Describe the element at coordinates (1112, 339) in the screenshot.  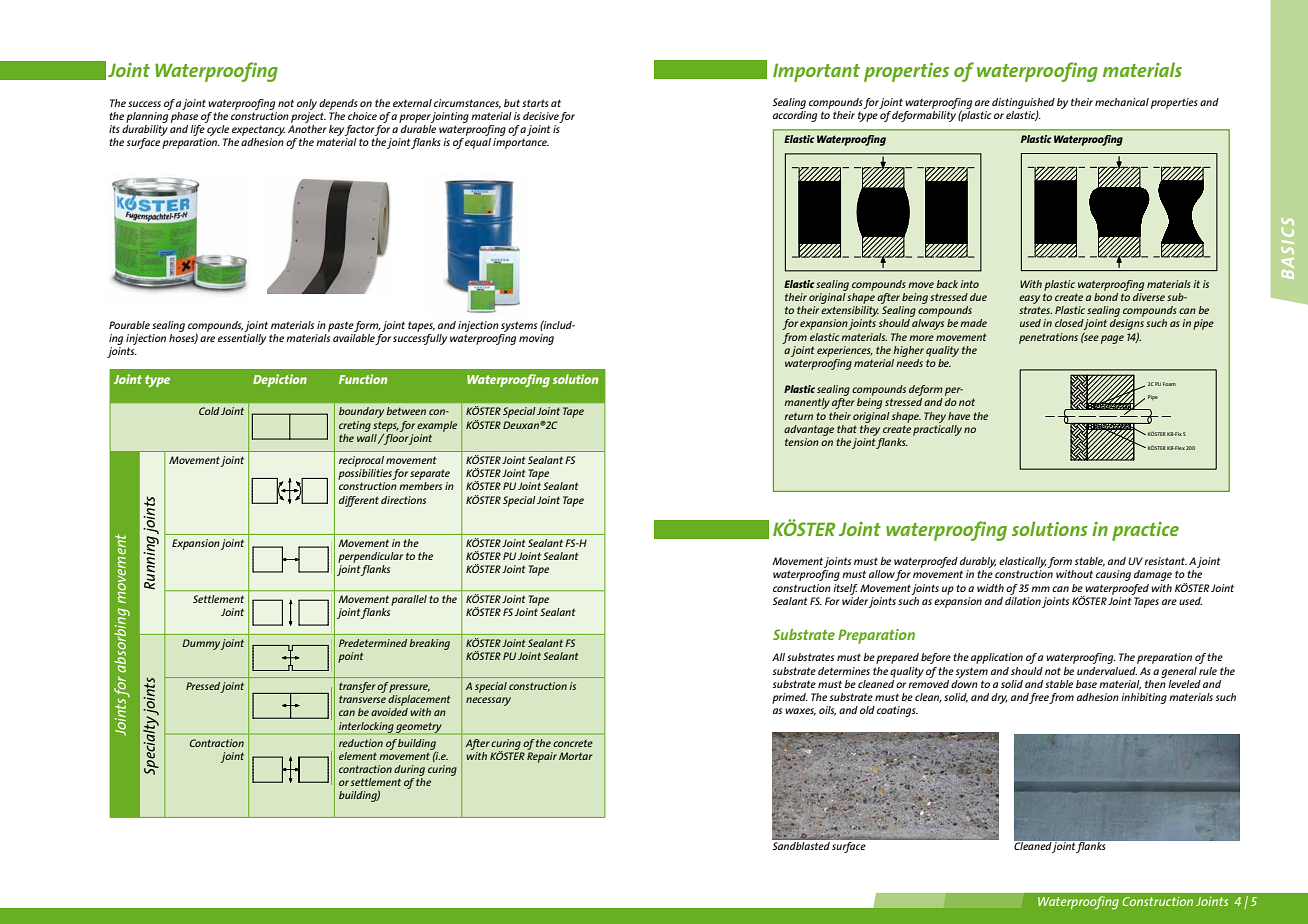
I see `page` at that location.
